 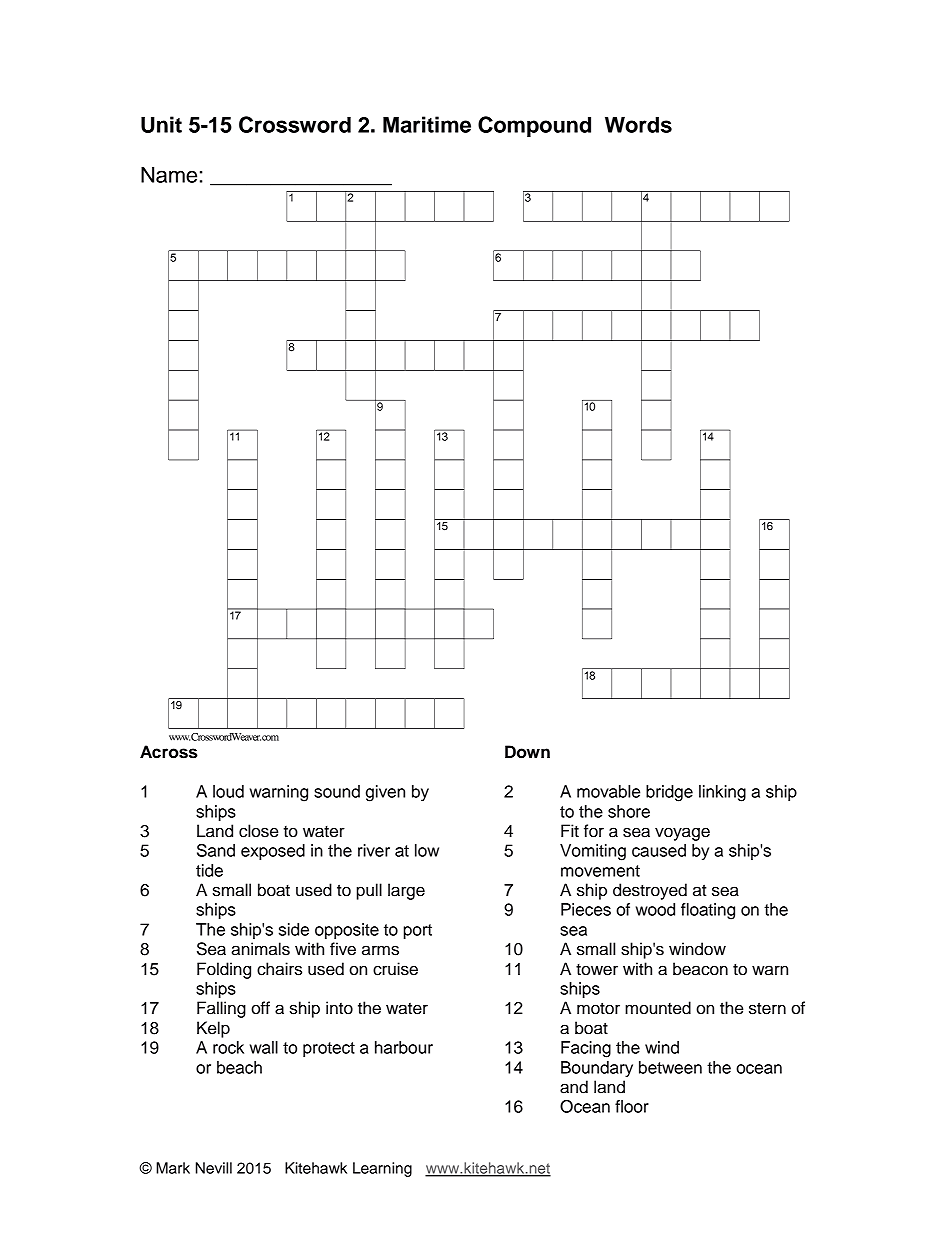 I want to click on bridge, so click(x=669, y=793).
